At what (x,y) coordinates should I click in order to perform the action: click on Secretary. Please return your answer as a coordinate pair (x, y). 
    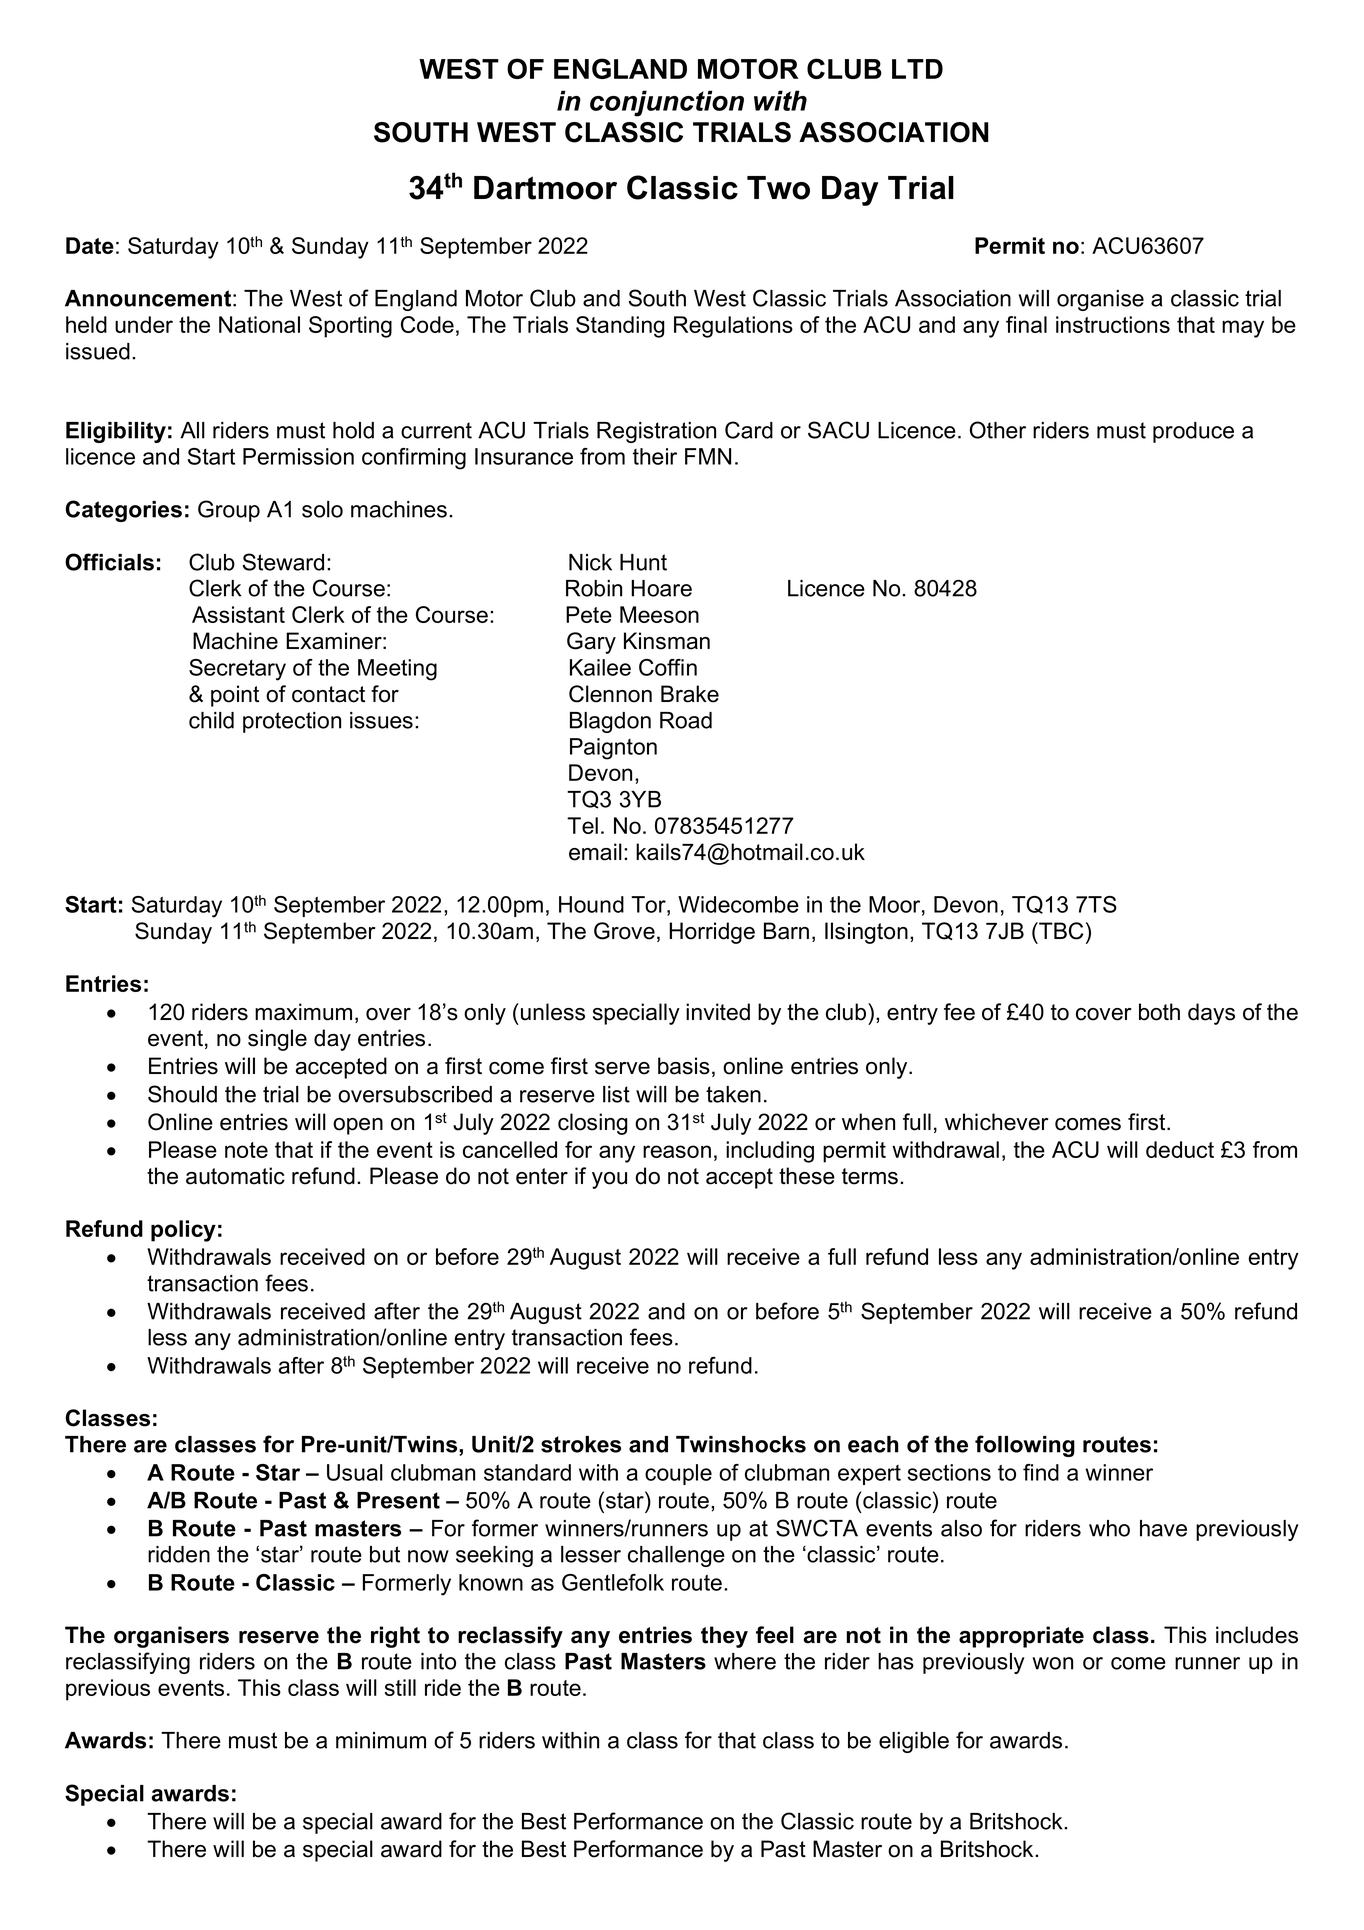
    Looking at the image, I should click on (237, 670).
